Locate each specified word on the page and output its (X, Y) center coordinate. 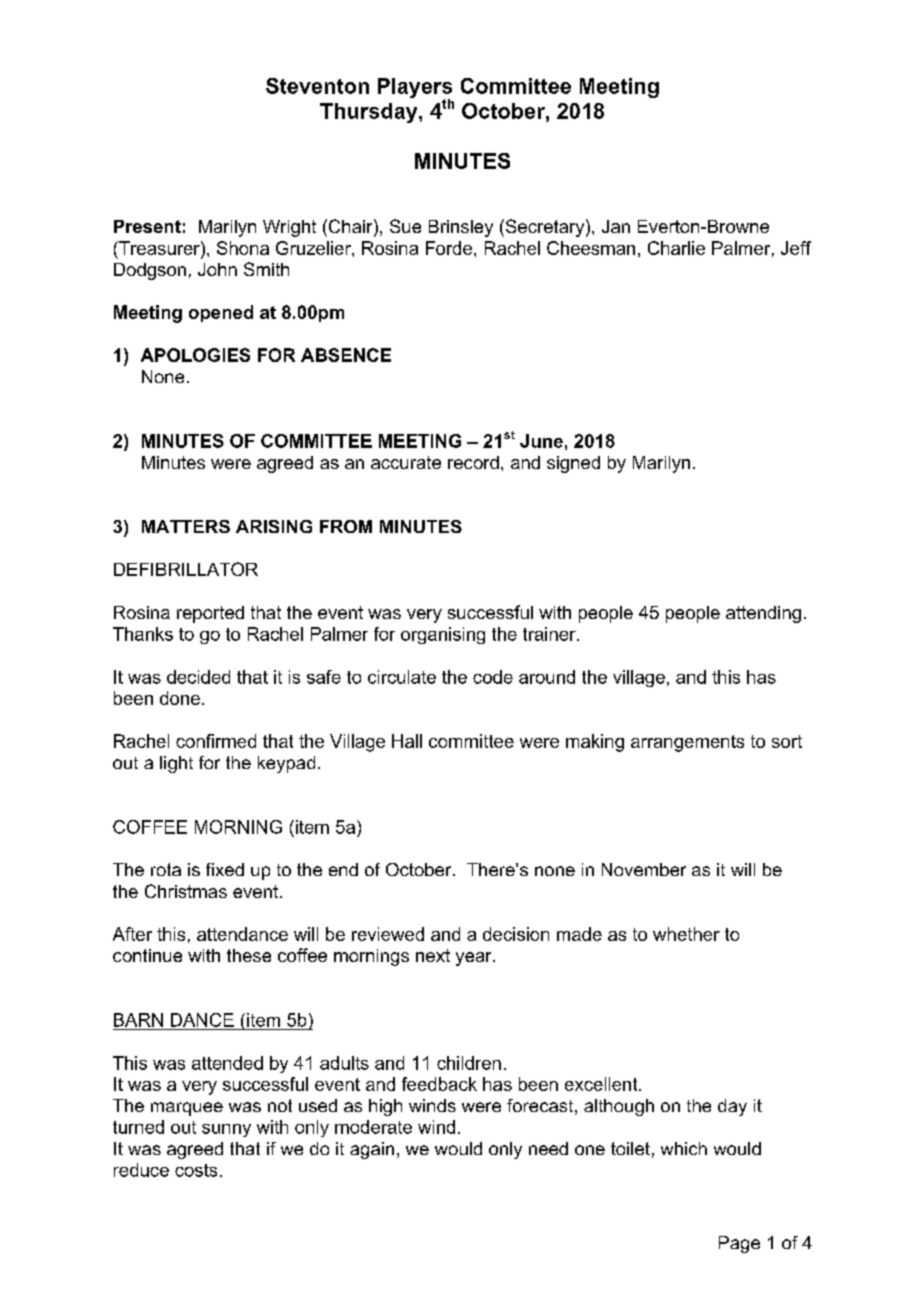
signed (573, 464)
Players (415, 89)
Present (147, 226)
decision (516, 934)
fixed (225, 869)
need (548, 1148)
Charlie (676, 248)
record (473, 462)
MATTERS (186, 526)
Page (739, 1244)
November (644, 869)
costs (196, 1170)
